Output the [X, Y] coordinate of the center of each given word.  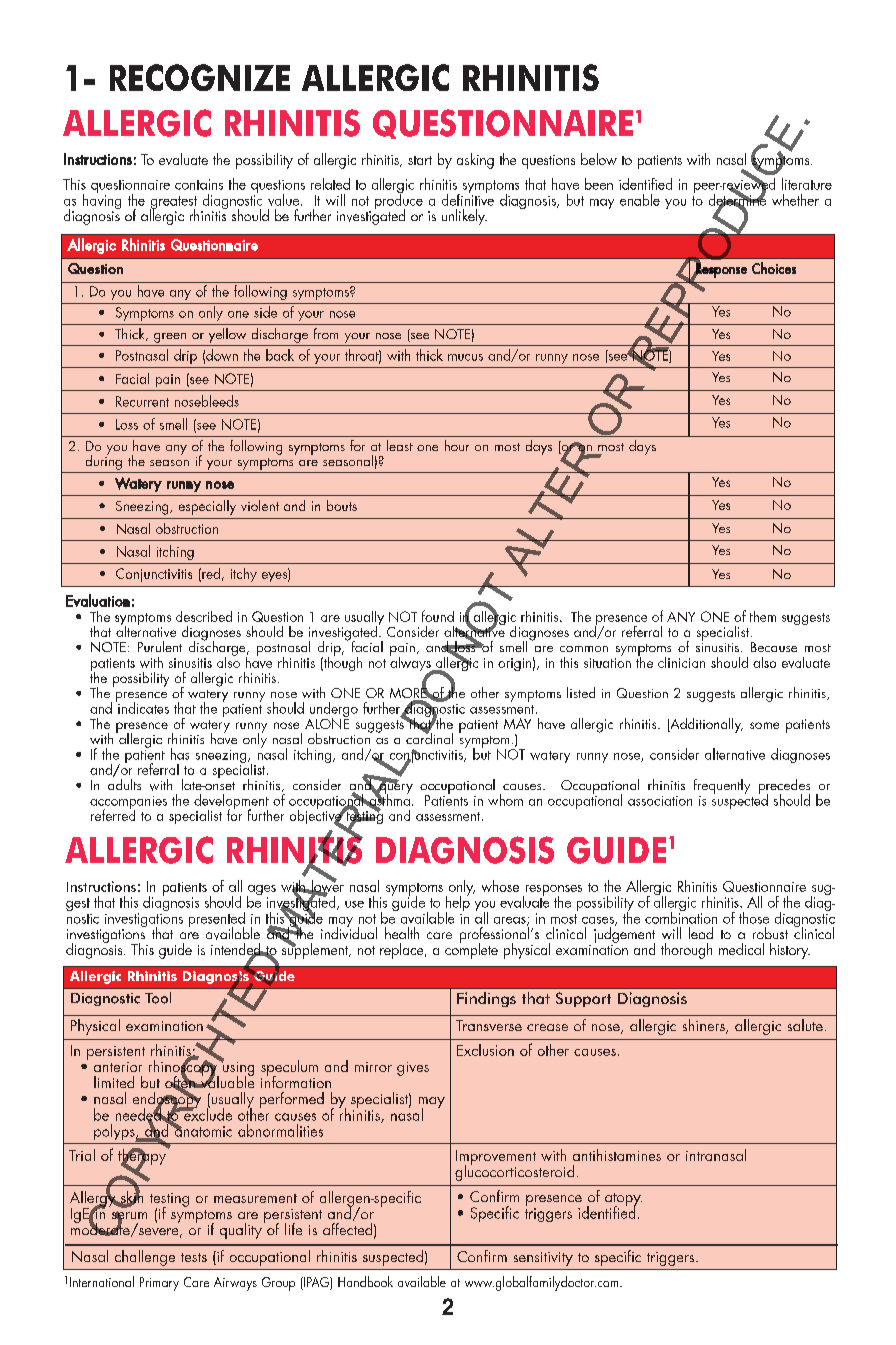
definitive [468, 198]
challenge [145, 1258]
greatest [173, 204]
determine [737, 199]
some [764, 725]
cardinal [429, 737]
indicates [142, 707]
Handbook [365, 1281]
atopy [623, 1201]
